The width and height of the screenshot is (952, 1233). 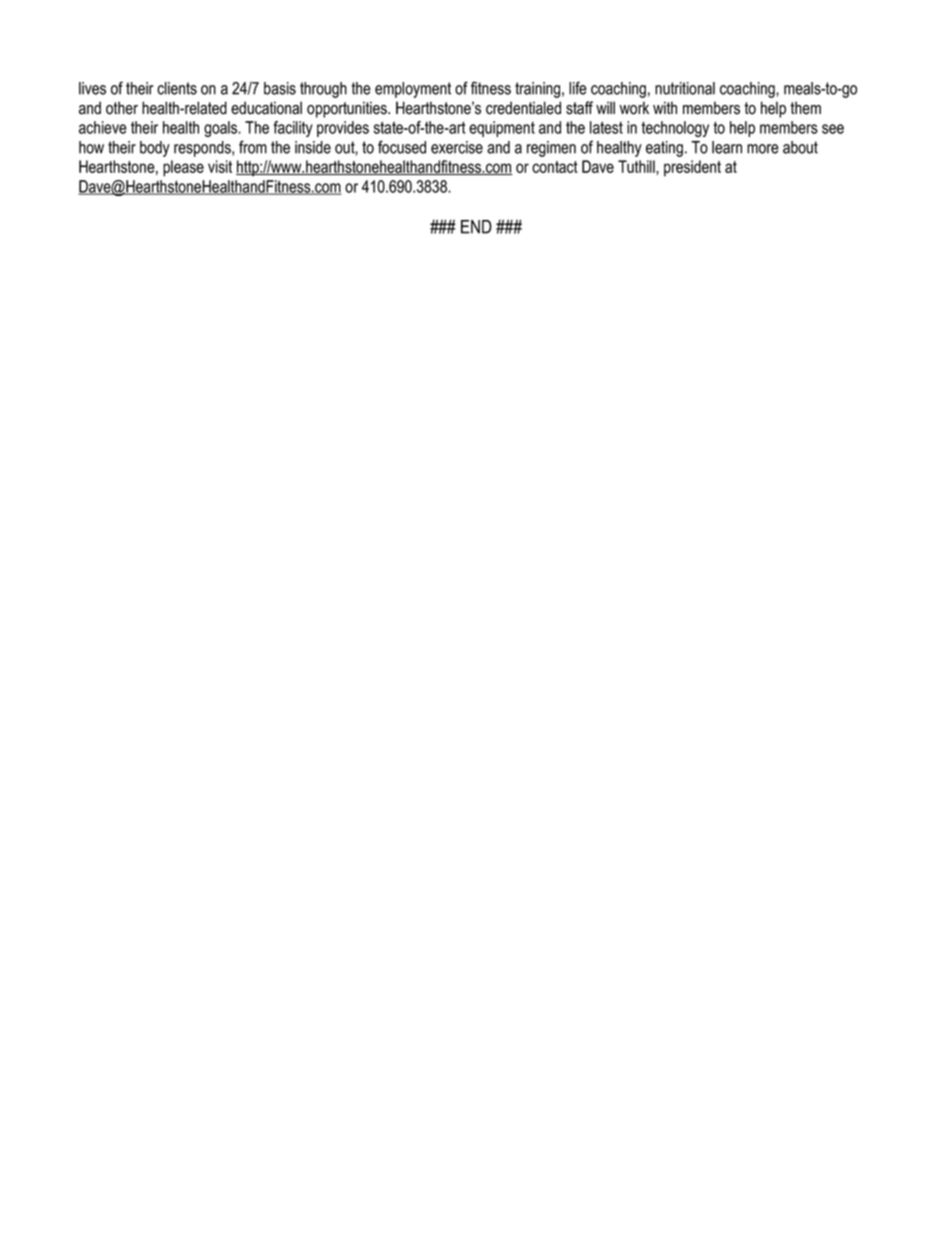 What do you see at coordinates (476, 227) in the screenshot?
I see `END` at bounding box center [476, 227].
